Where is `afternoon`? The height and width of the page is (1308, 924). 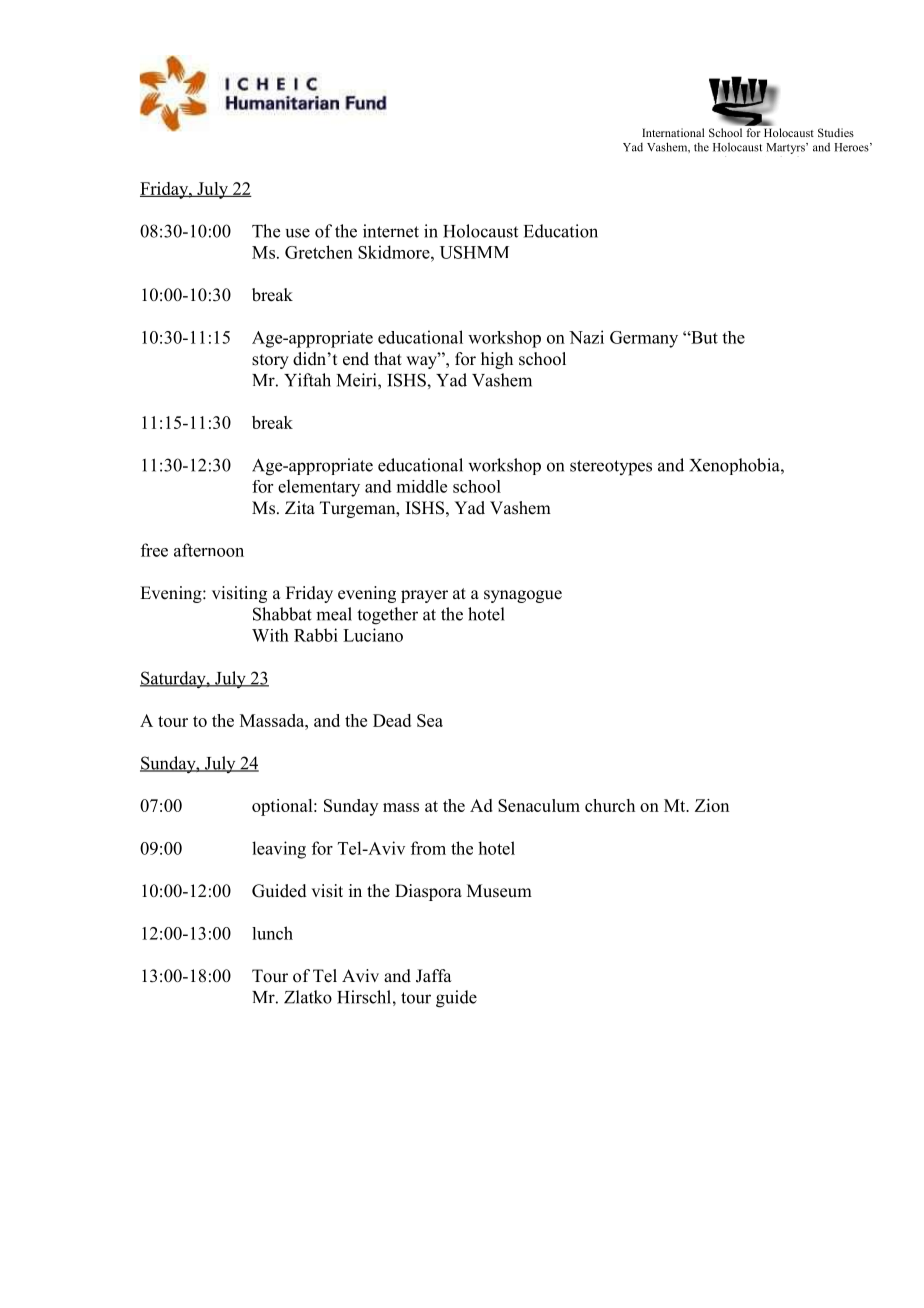
afternoon is located at coordinates (209, 550).
